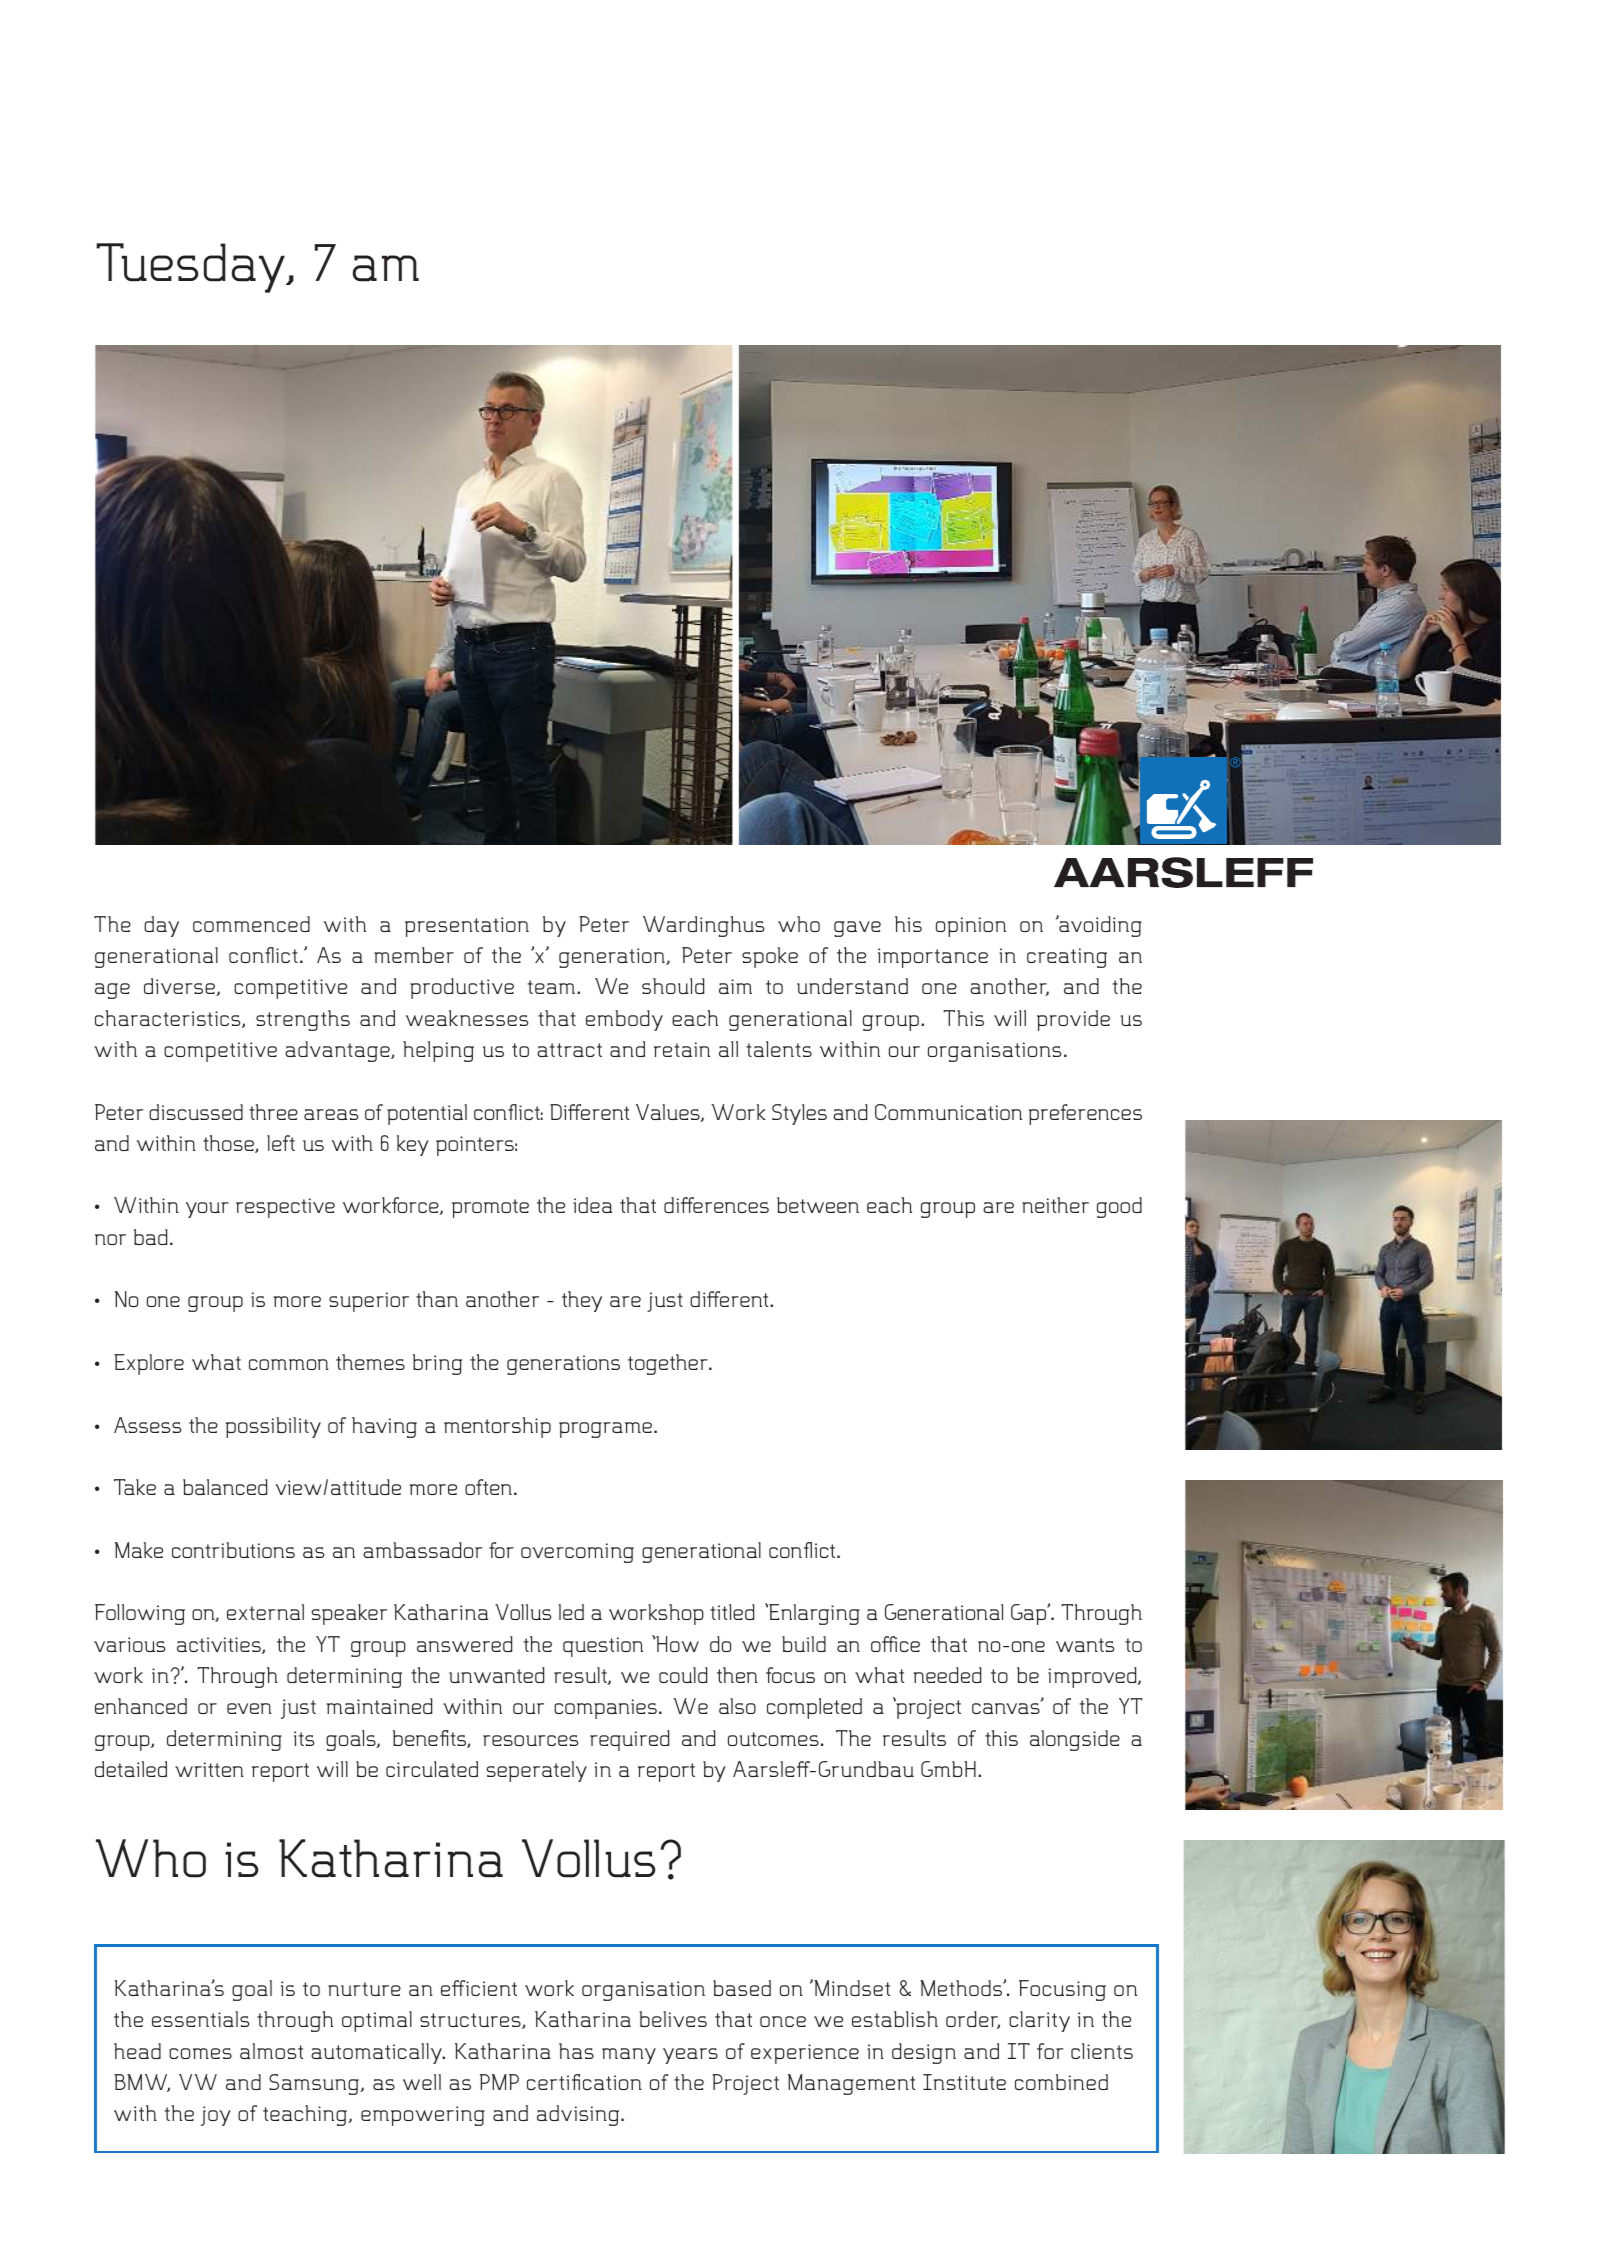 This screenshot has height=2241, width=1598. I want to click on balanced, so click(225, 1487).
